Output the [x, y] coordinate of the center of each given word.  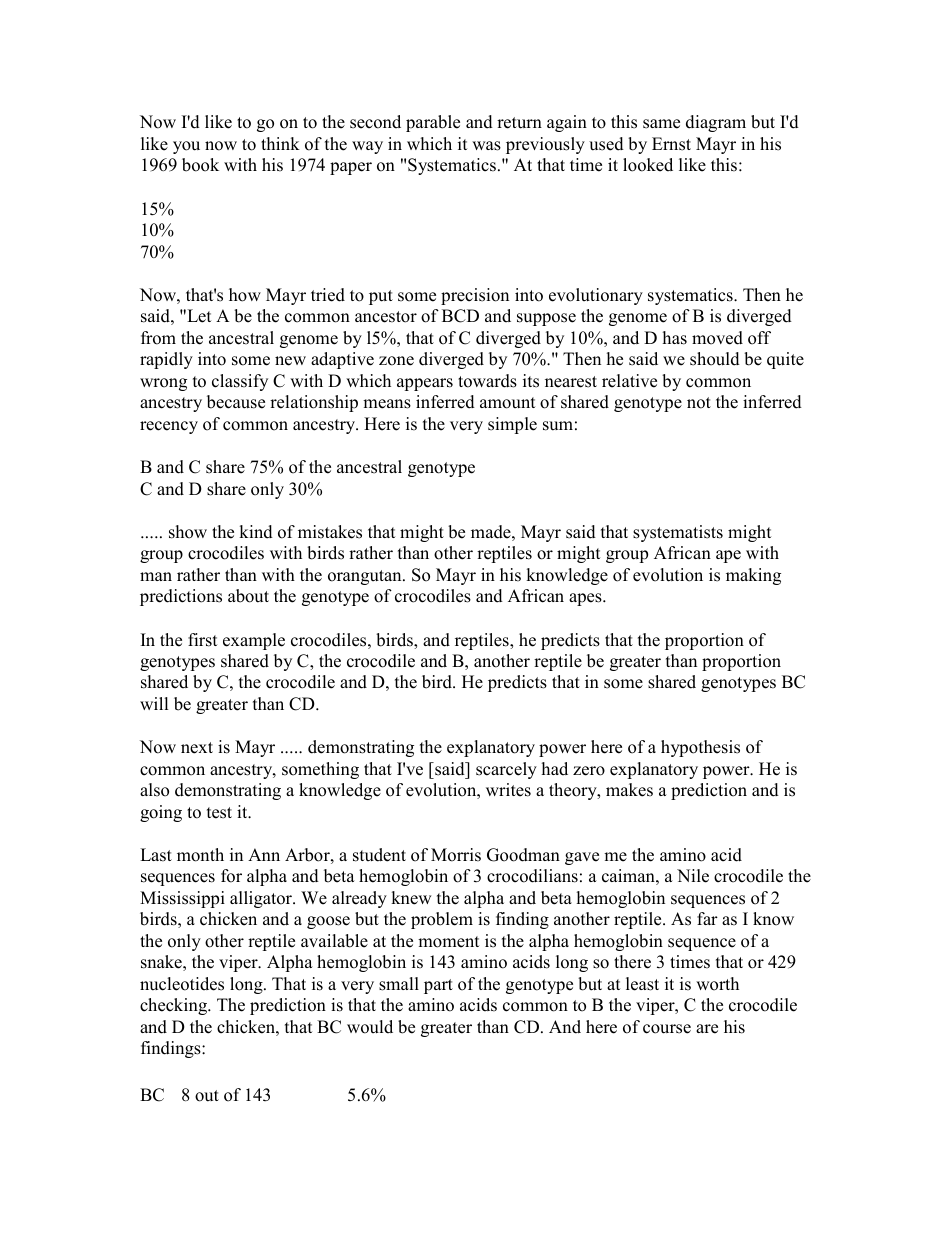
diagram [716, 123]
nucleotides [182, 984]
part [438, 986]
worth [717, 984]
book [200, 165]
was [486, 146]
